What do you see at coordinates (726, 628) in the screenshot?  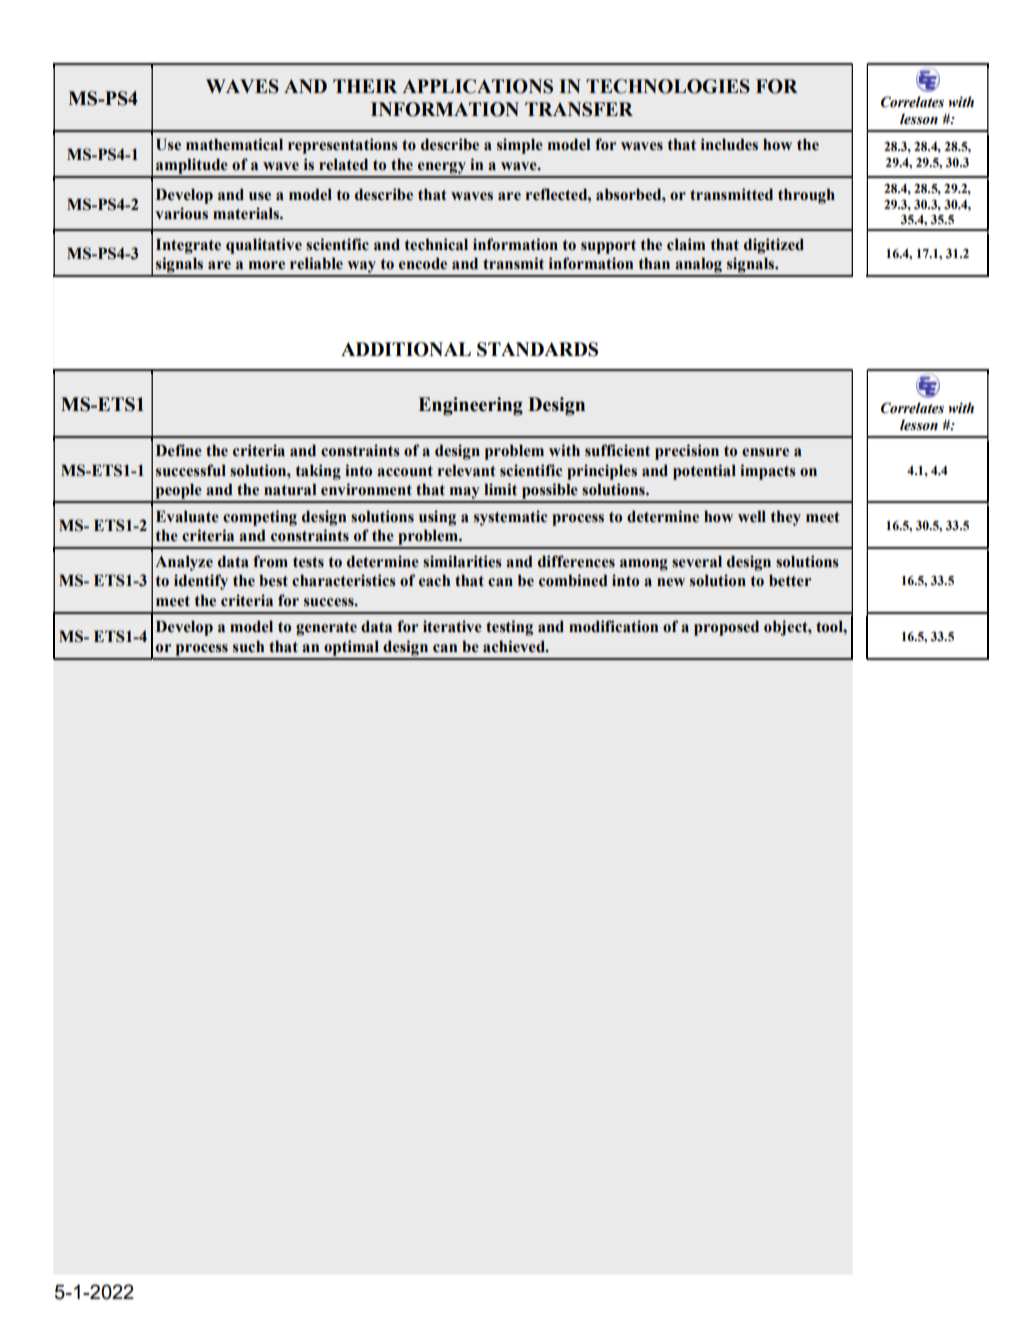 I see `proposed` at bounding box center [726, 628].
